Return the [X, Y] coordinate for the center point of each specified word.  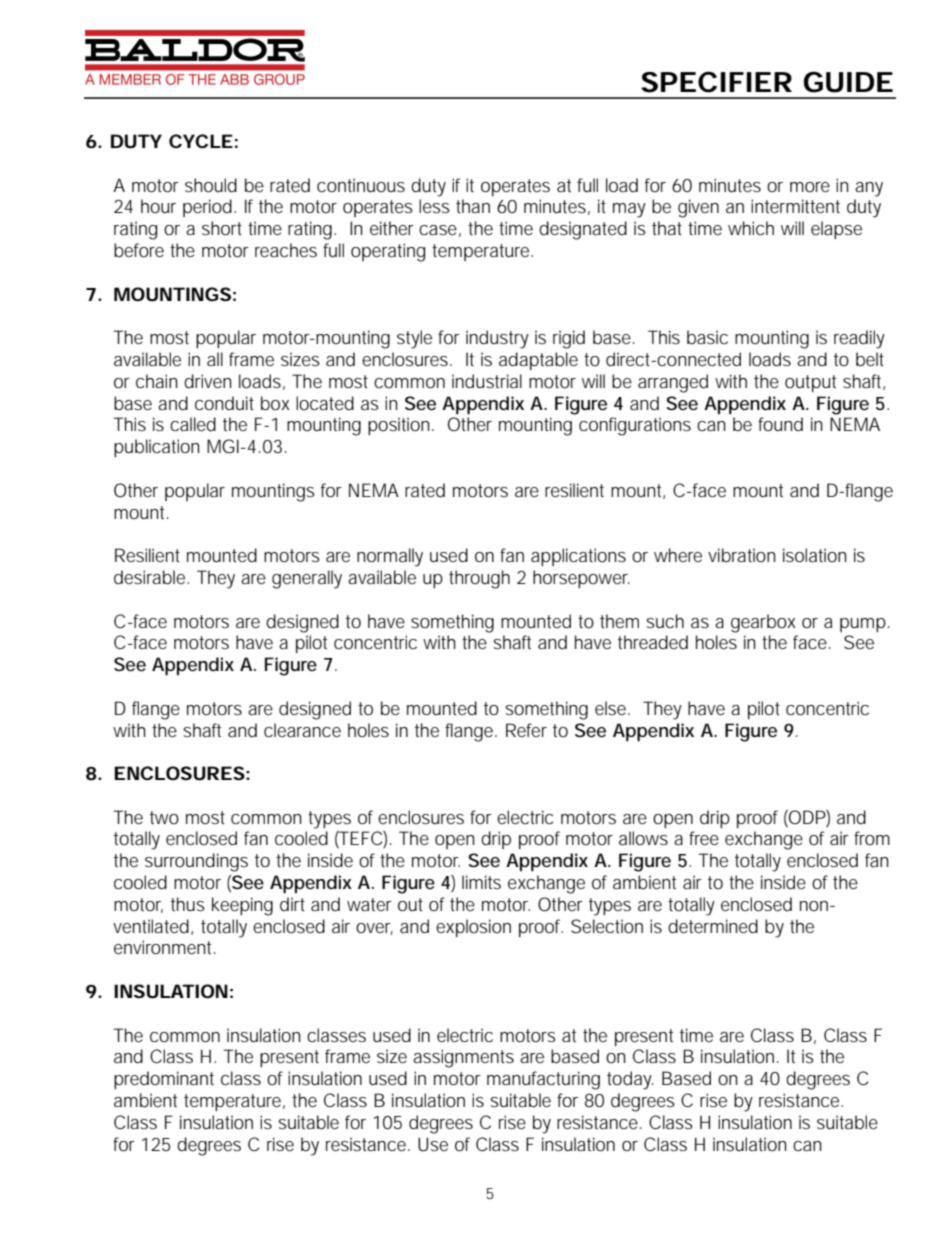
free [704, 838]
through [479, 579]
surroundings [196, 862]
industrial [487, 381]
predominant [164, 1080]
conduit [224, 403]
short [222, 228]
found [780, 424]
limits [481, 882]
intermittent [795, 206]
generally [307, 579]
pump [863, 625]
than [473, 206]
